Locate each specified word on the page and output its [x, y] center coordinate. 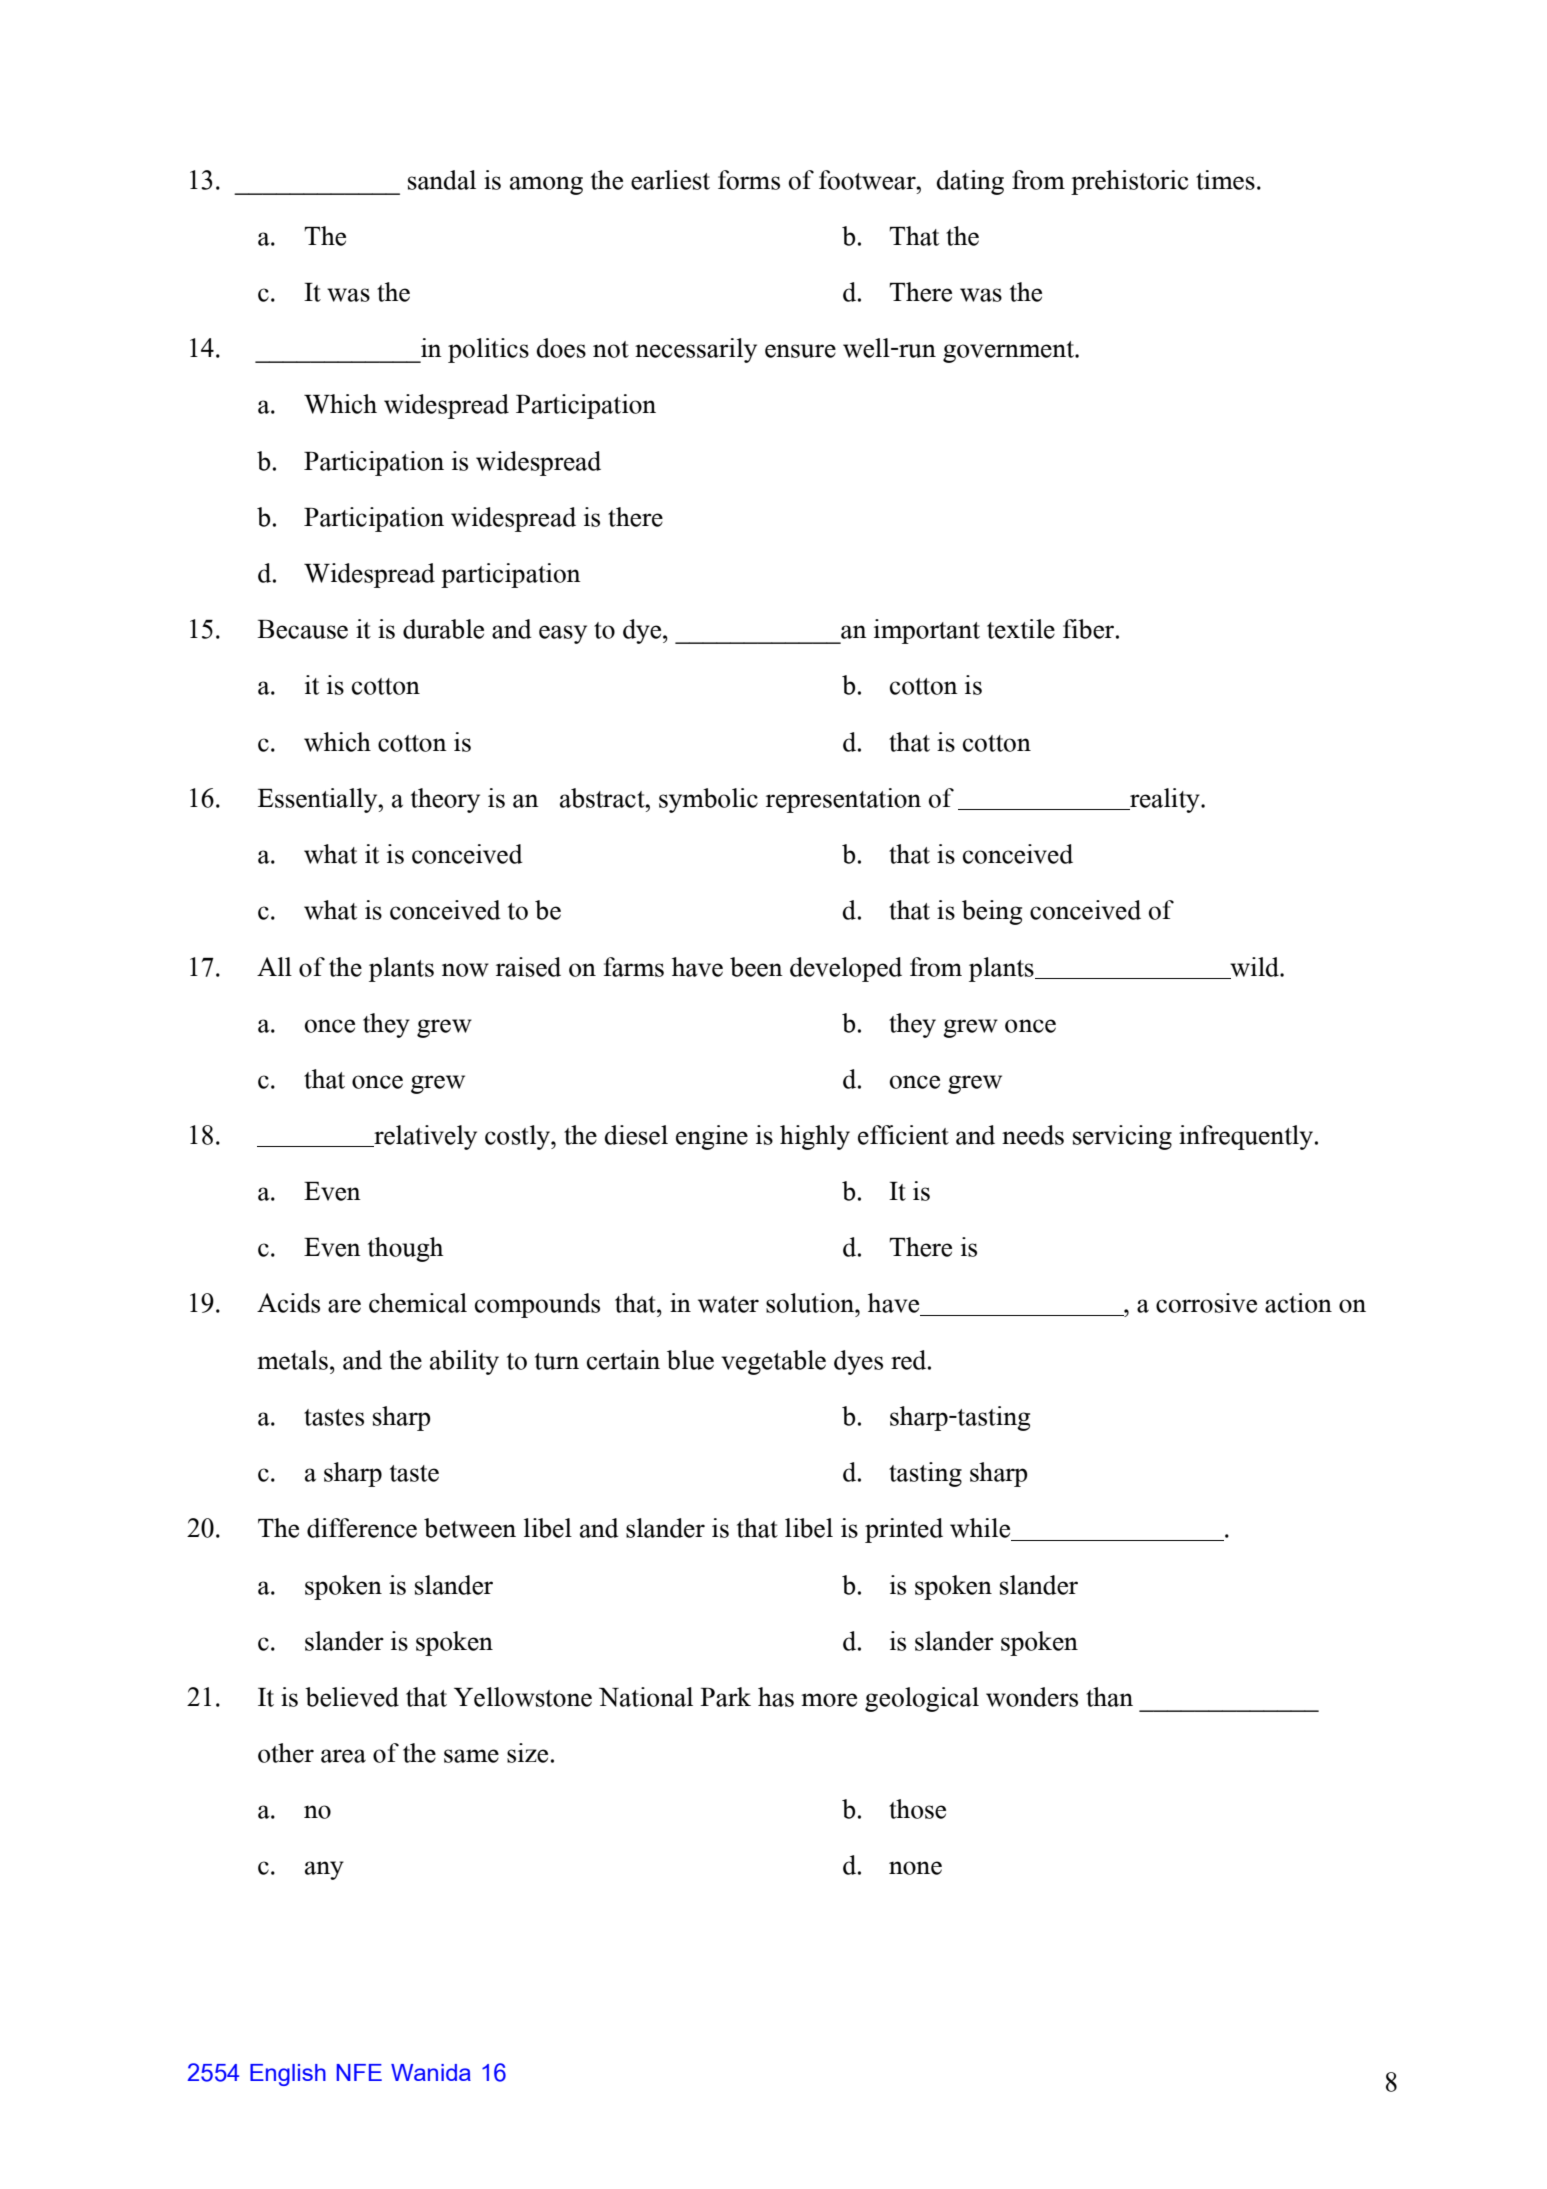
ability [464, 1362]
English [288, 2075]
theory [445, 800]
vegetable [773, 1362]
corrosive [1206, 1303]
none [915, 1868]
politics [488, 350]
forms [749, 180]
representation [843, 800]
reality [1165, 800]
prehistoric [1129, 182]
